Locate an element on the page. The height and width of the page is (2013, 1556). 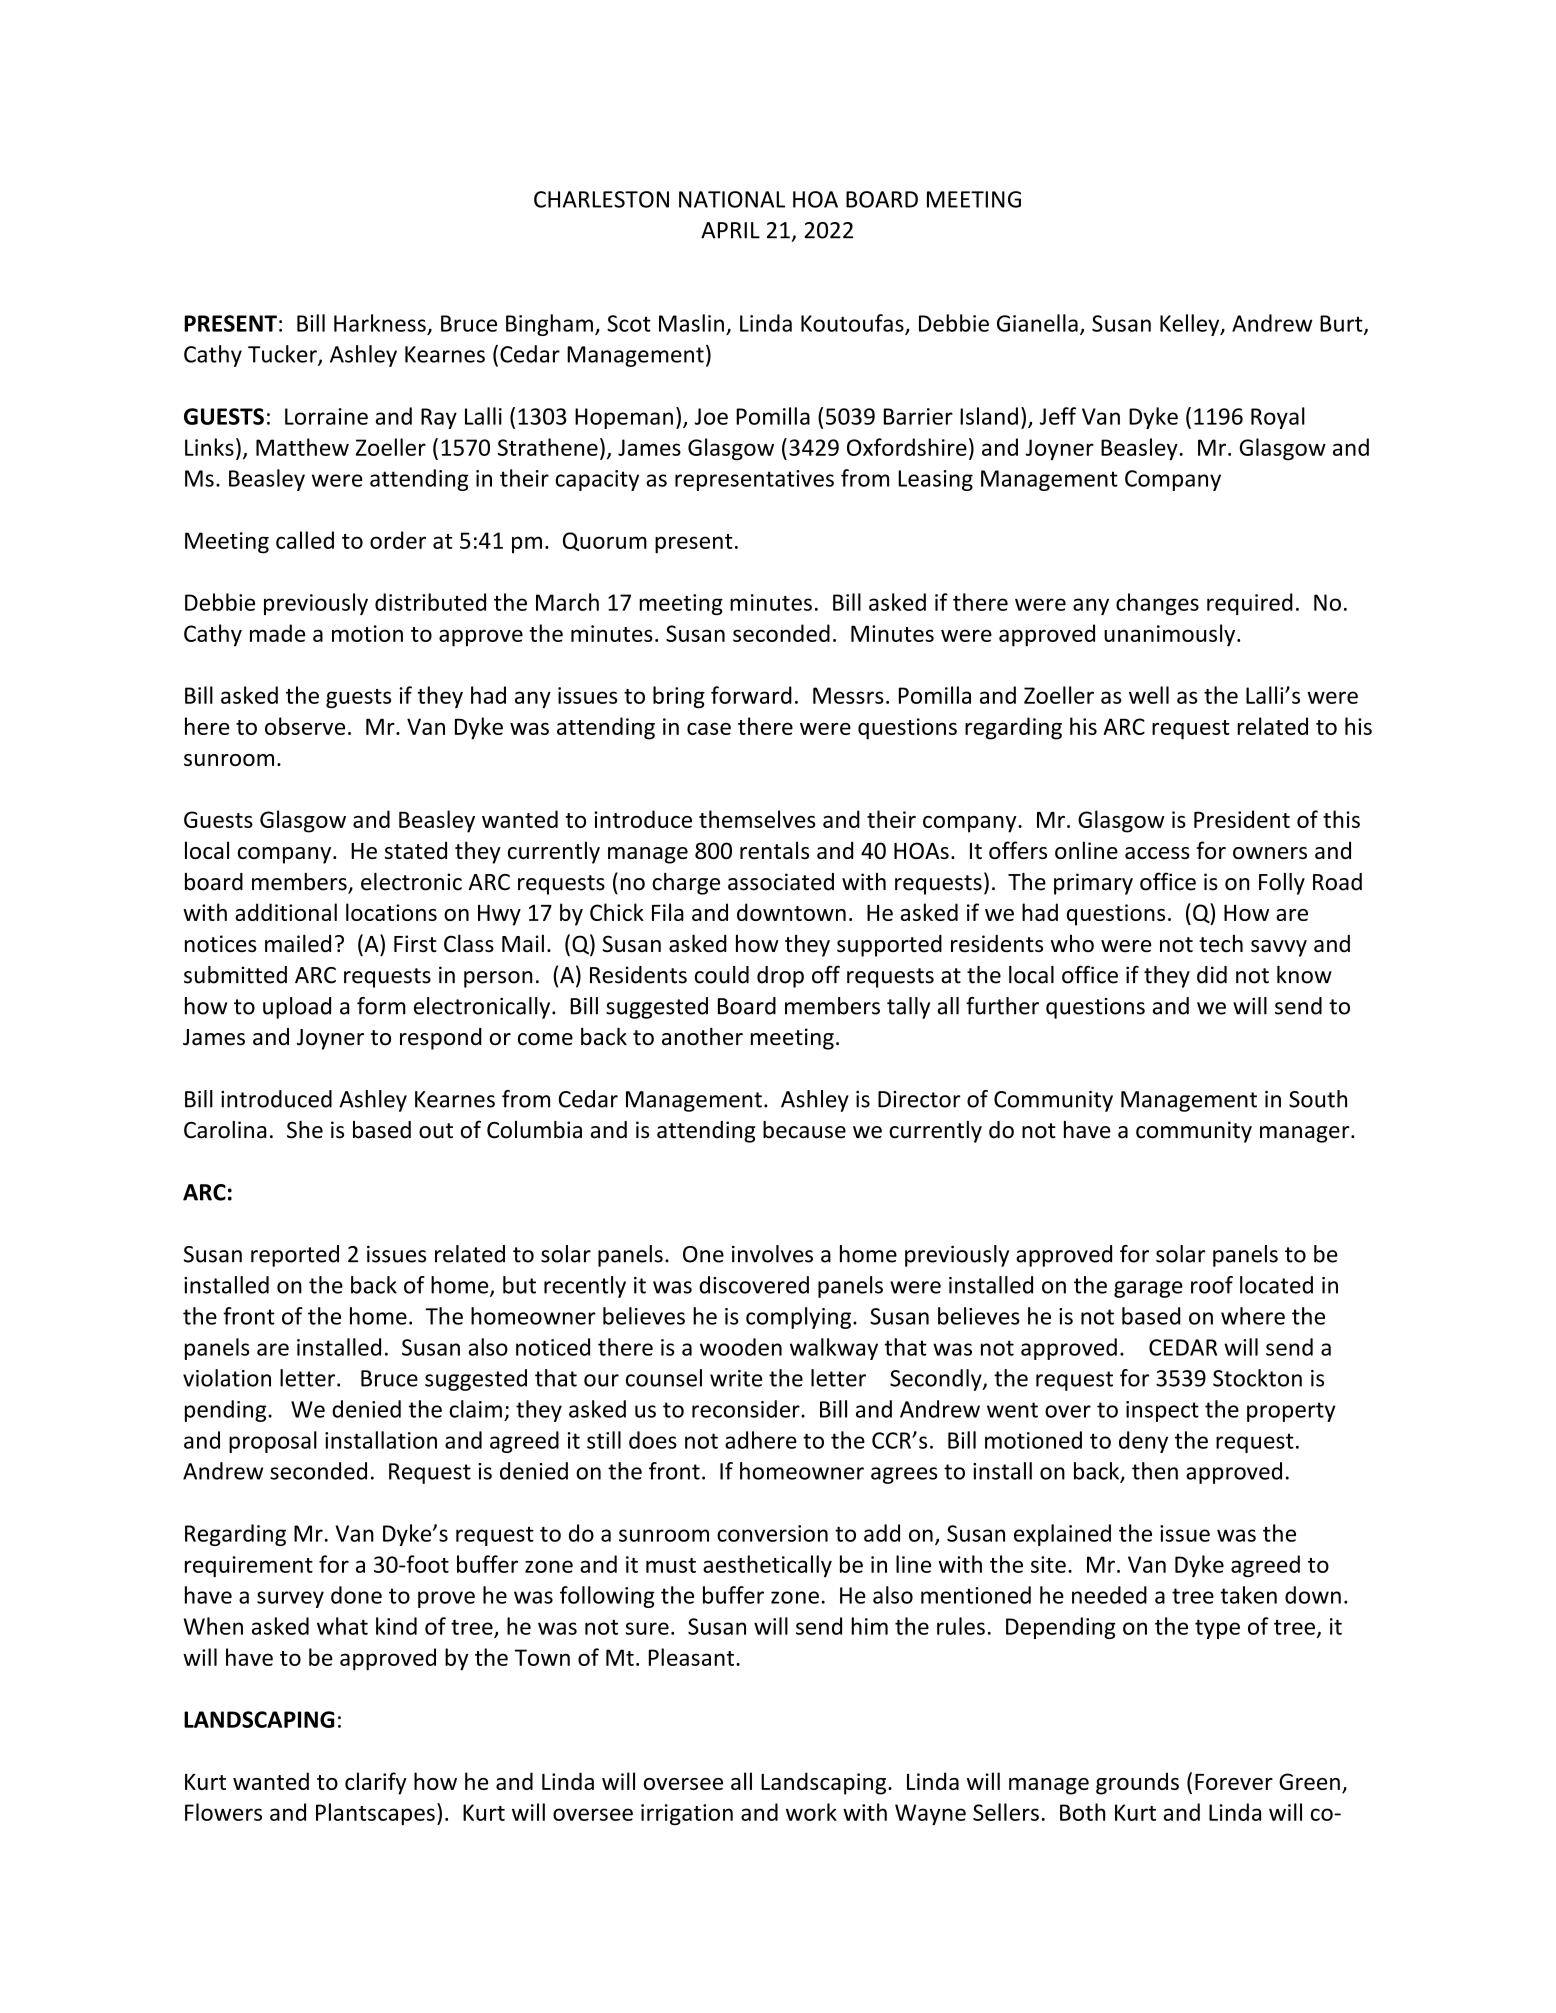
clarify is located at coordinates (376, 1783).
